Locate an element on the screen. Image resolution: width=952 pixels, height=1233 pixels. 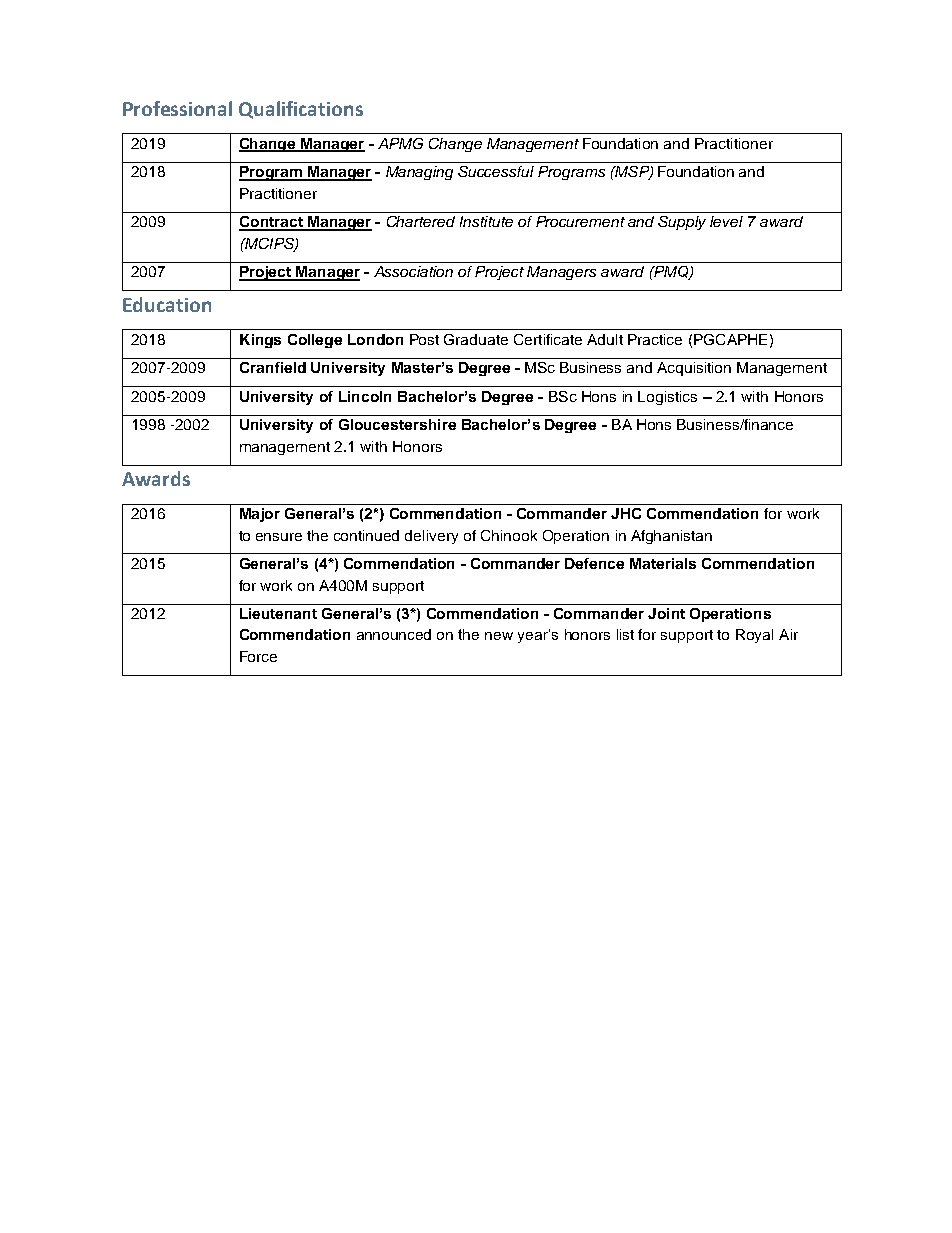
Practice is located at coordinates (655, 339).
